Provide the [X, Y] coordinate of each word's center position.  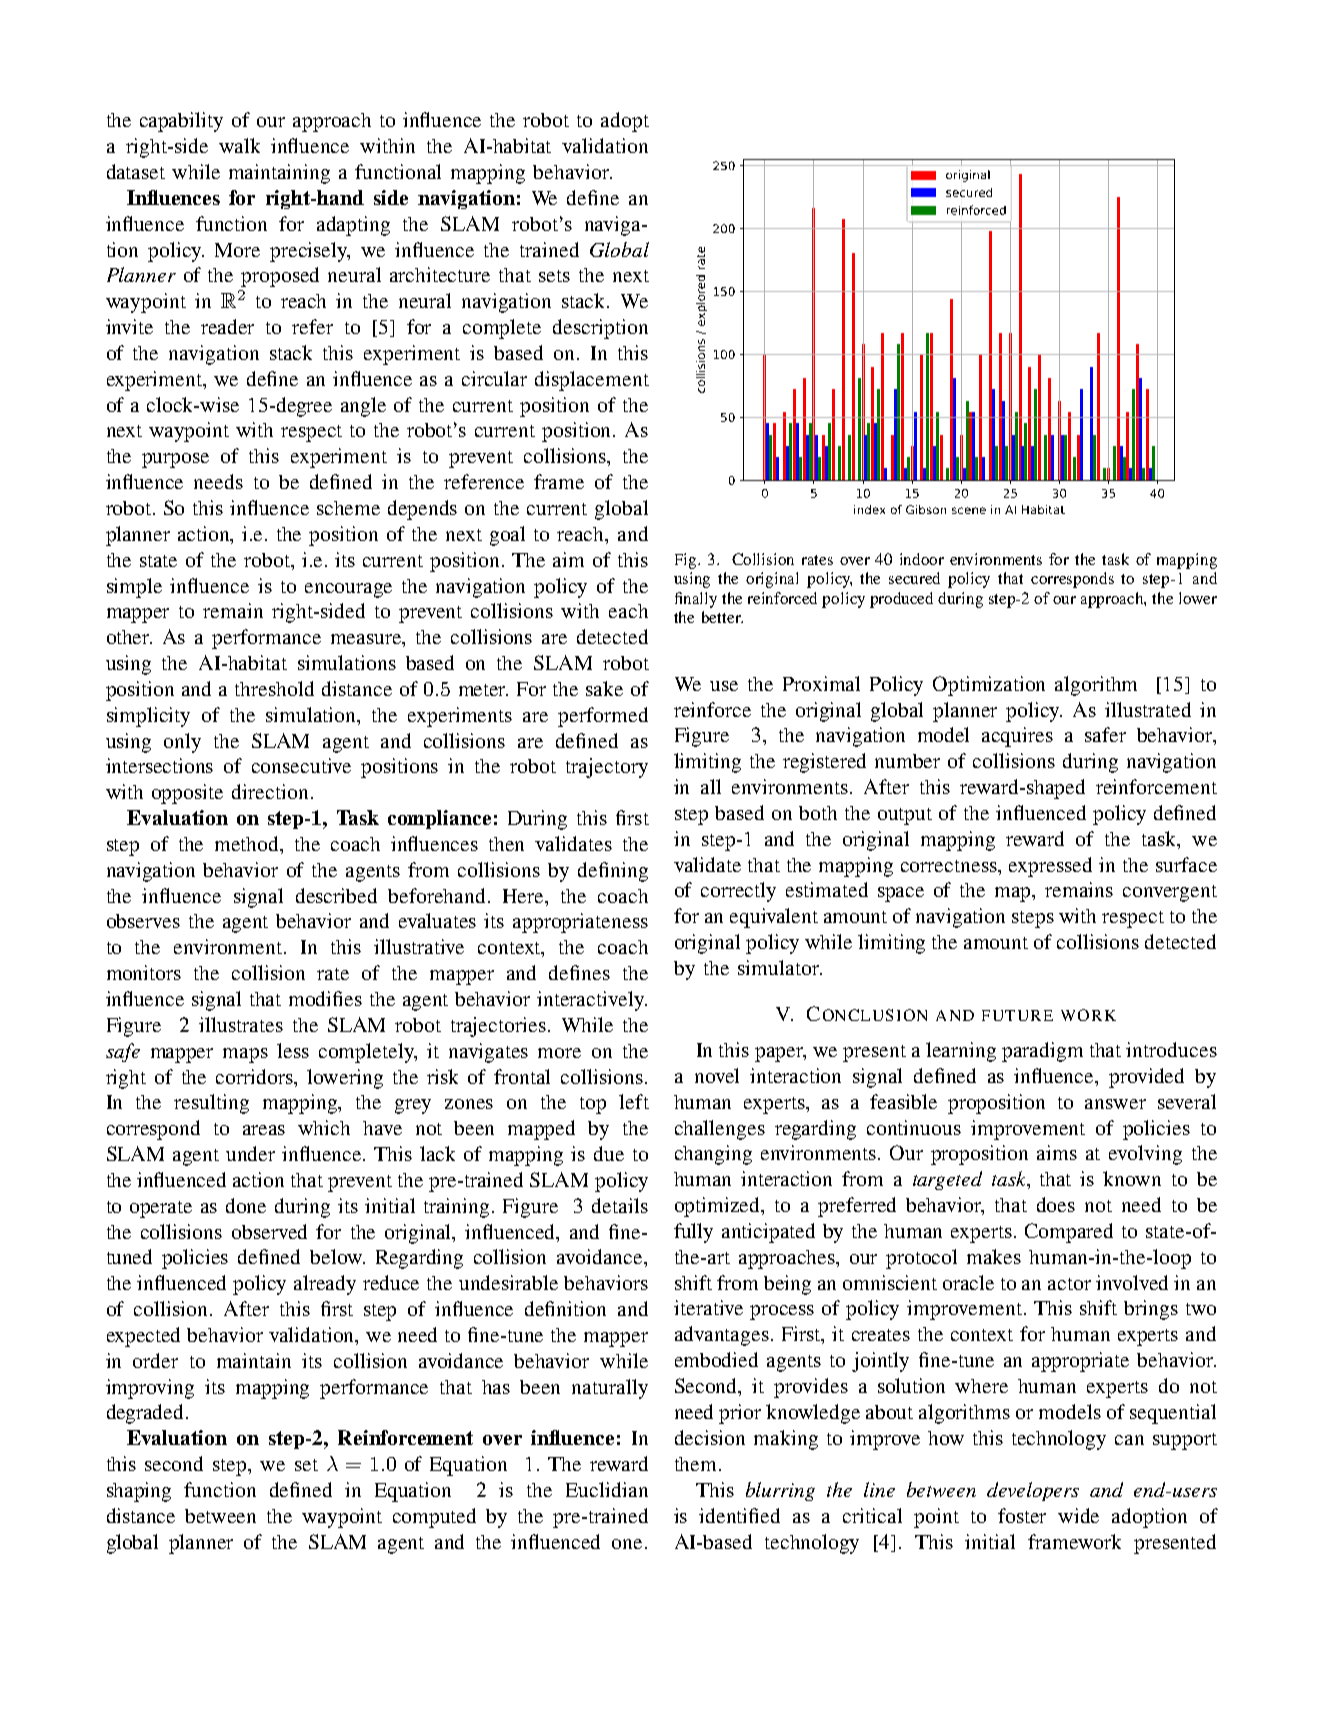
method [248, 845]
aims [1057, 1152]
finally [696, 600]
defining [613, 872]
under [250, 1153]
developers [1033, 1491]
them [697, 1464]
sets [554, 276]
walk [239, 145]
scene [969, 510]
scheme [348, 508]
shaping [139, 1492]
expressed [1050, 867]
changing [713, 1155]
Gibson [926, 509]
